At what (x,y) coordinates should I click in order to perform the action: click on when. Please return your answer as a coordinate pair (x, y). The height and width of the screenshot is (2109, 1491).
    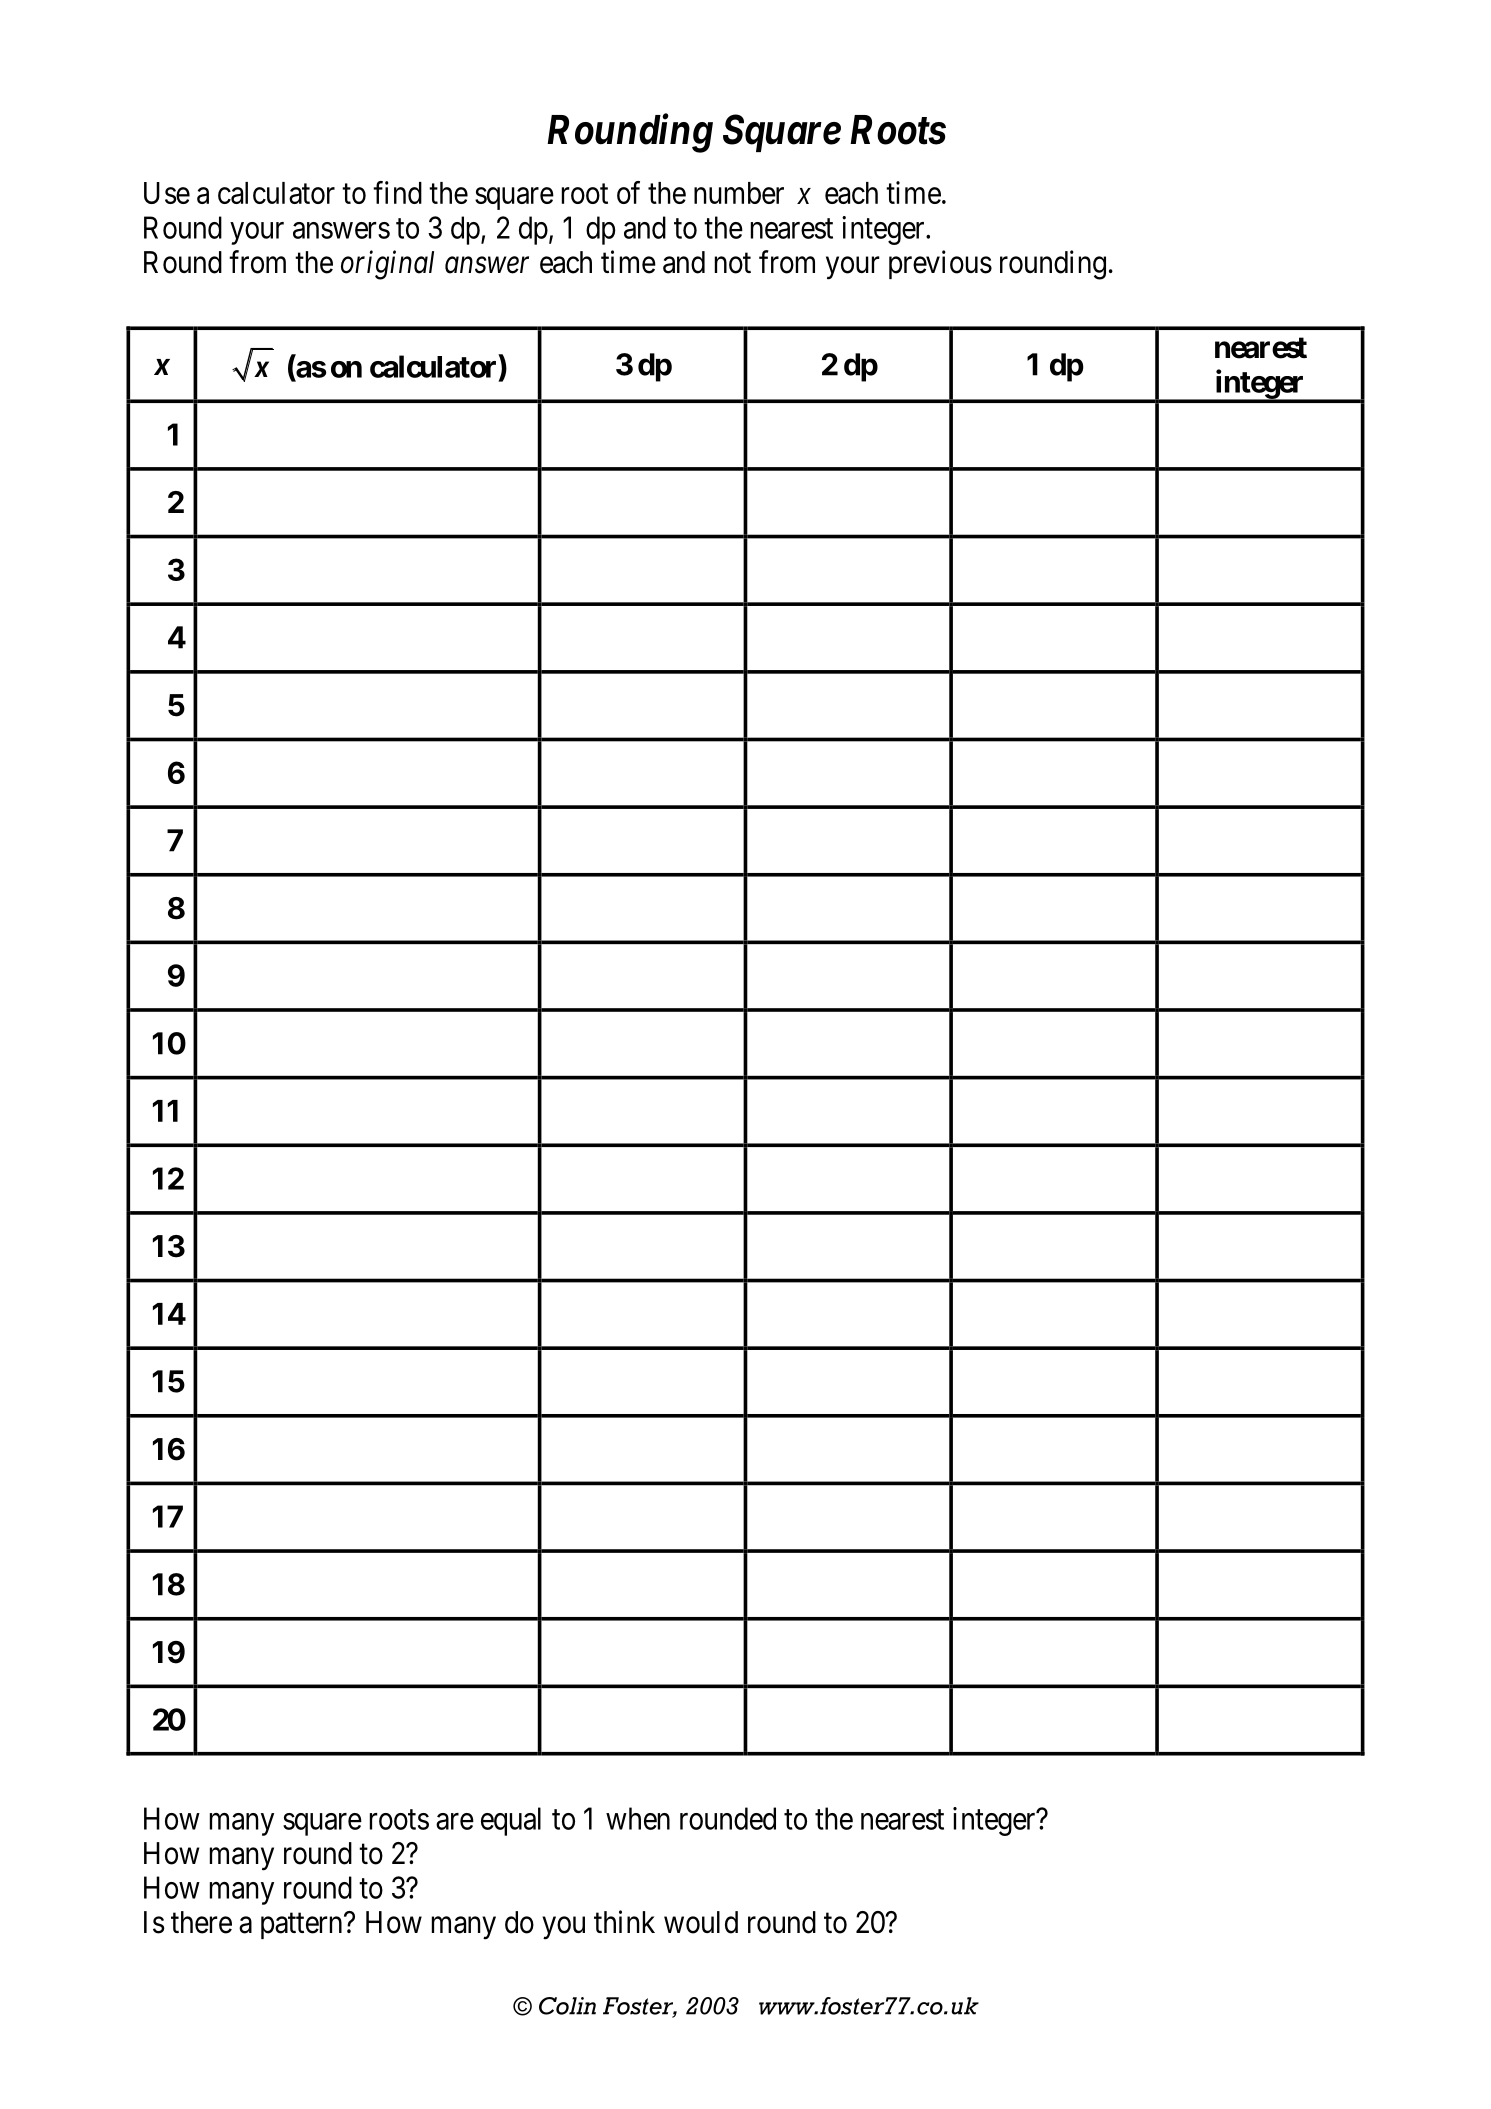
    Looking at the image, I should click on (638, 1818).
